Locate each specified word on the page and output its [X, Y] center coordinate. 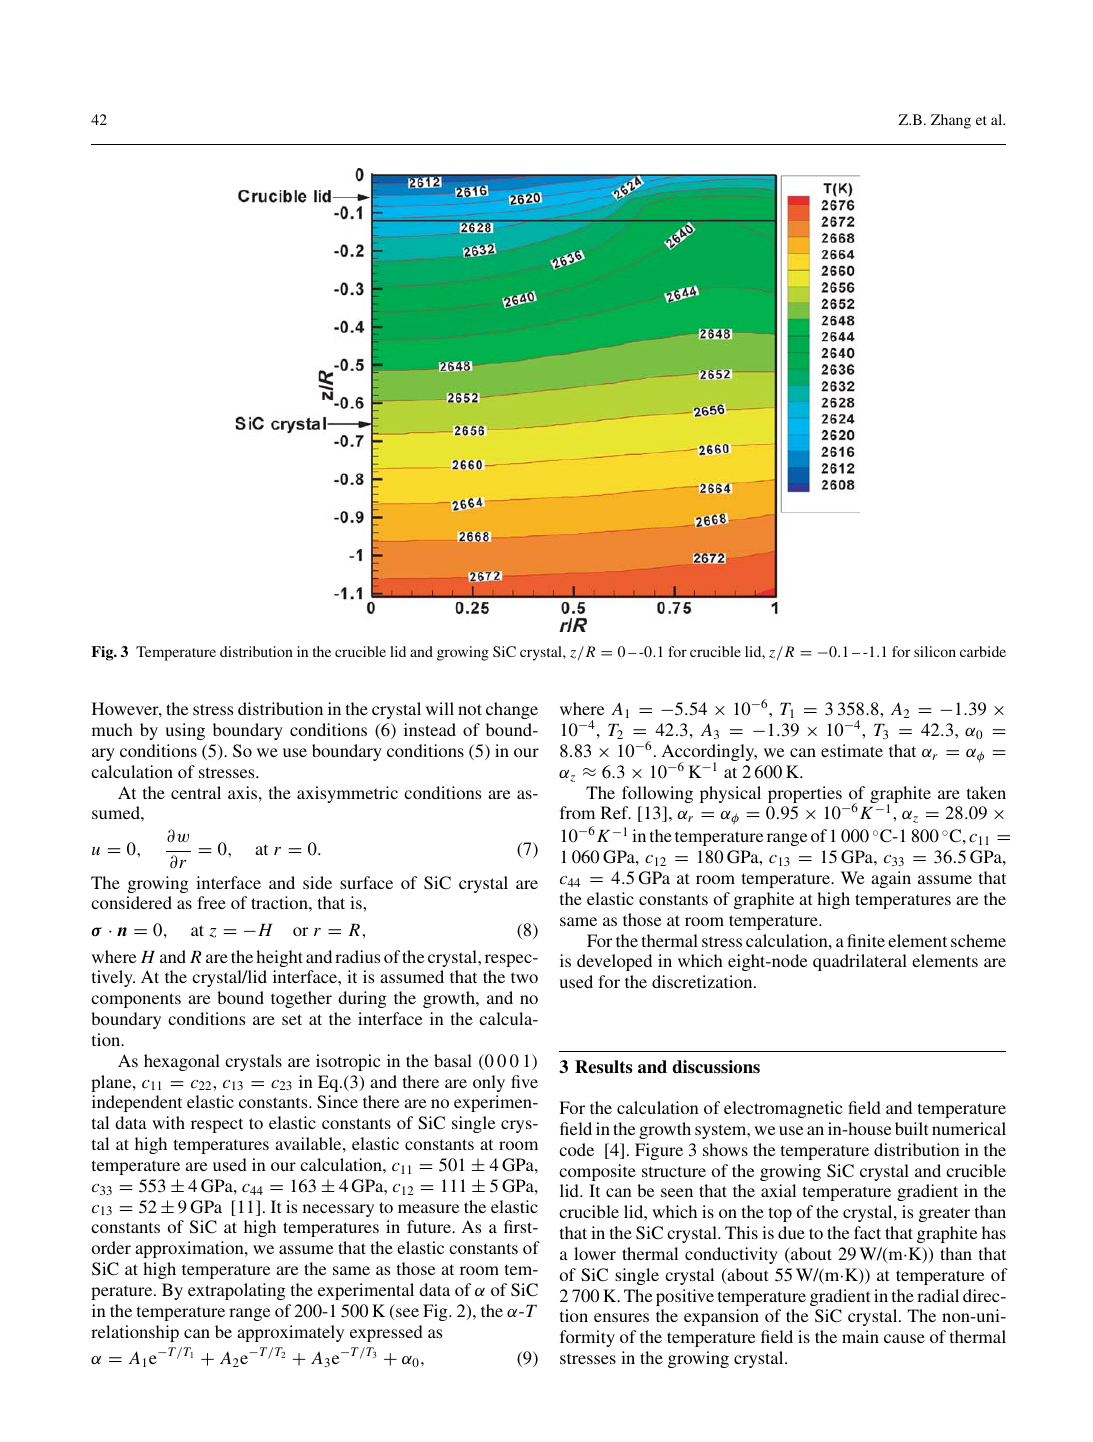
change [512, 710]
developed [614, 962]
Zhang [951, 121]
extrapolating [237, 1291]
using [185, 731]
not [470, 709]
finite [866, 940]
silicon [935, 651]
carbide [983, 651]
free [211, 902]
